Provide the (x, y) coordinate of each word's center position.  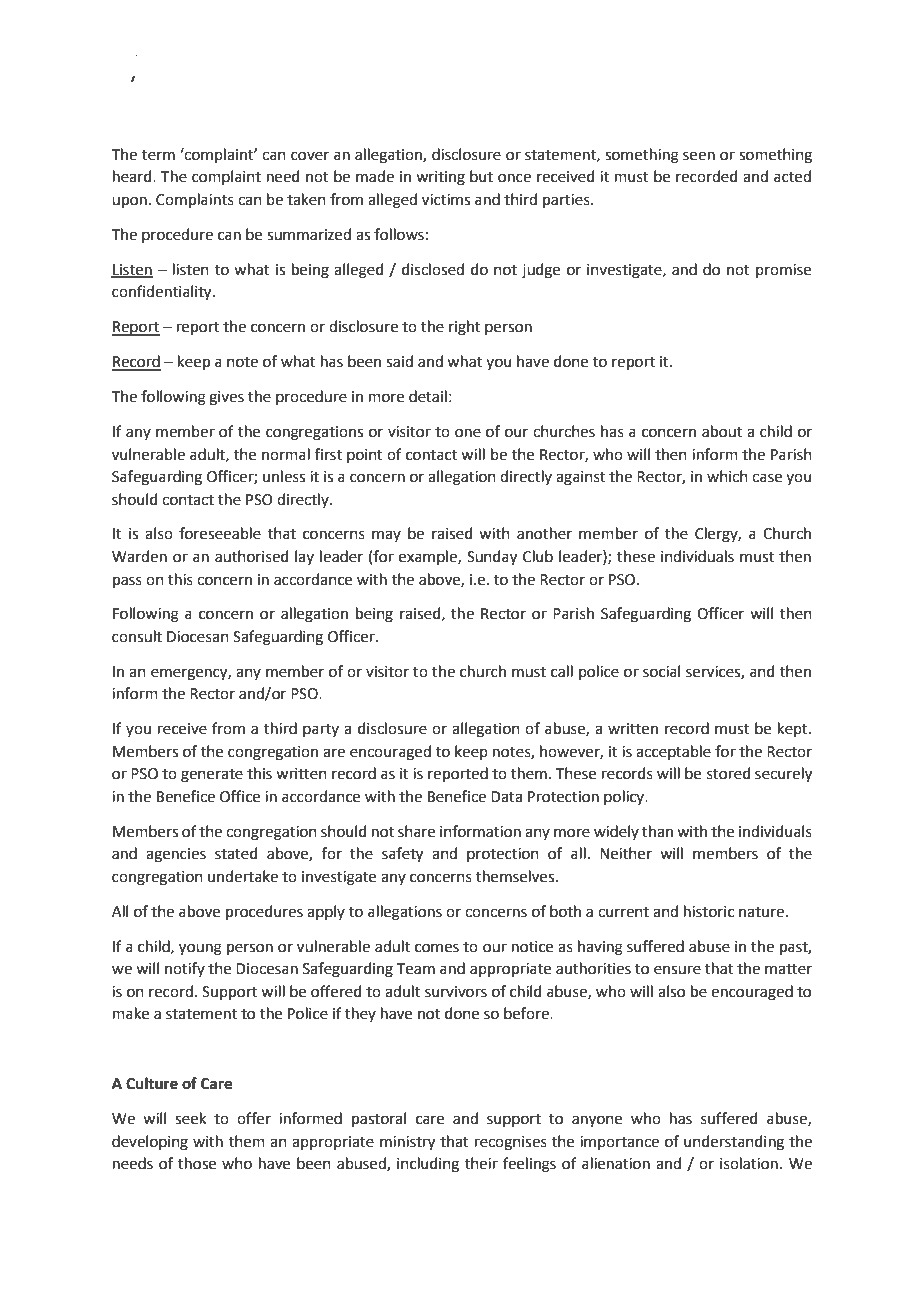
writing (440, 178)
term (158, 155)
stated (236, 853)
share (416, 831)
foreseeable (220, 533)
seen (699, 156)
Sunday (492, 558)
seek (190, 1118)
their (481, 1163)
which (727, 476)
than (657, 831)
